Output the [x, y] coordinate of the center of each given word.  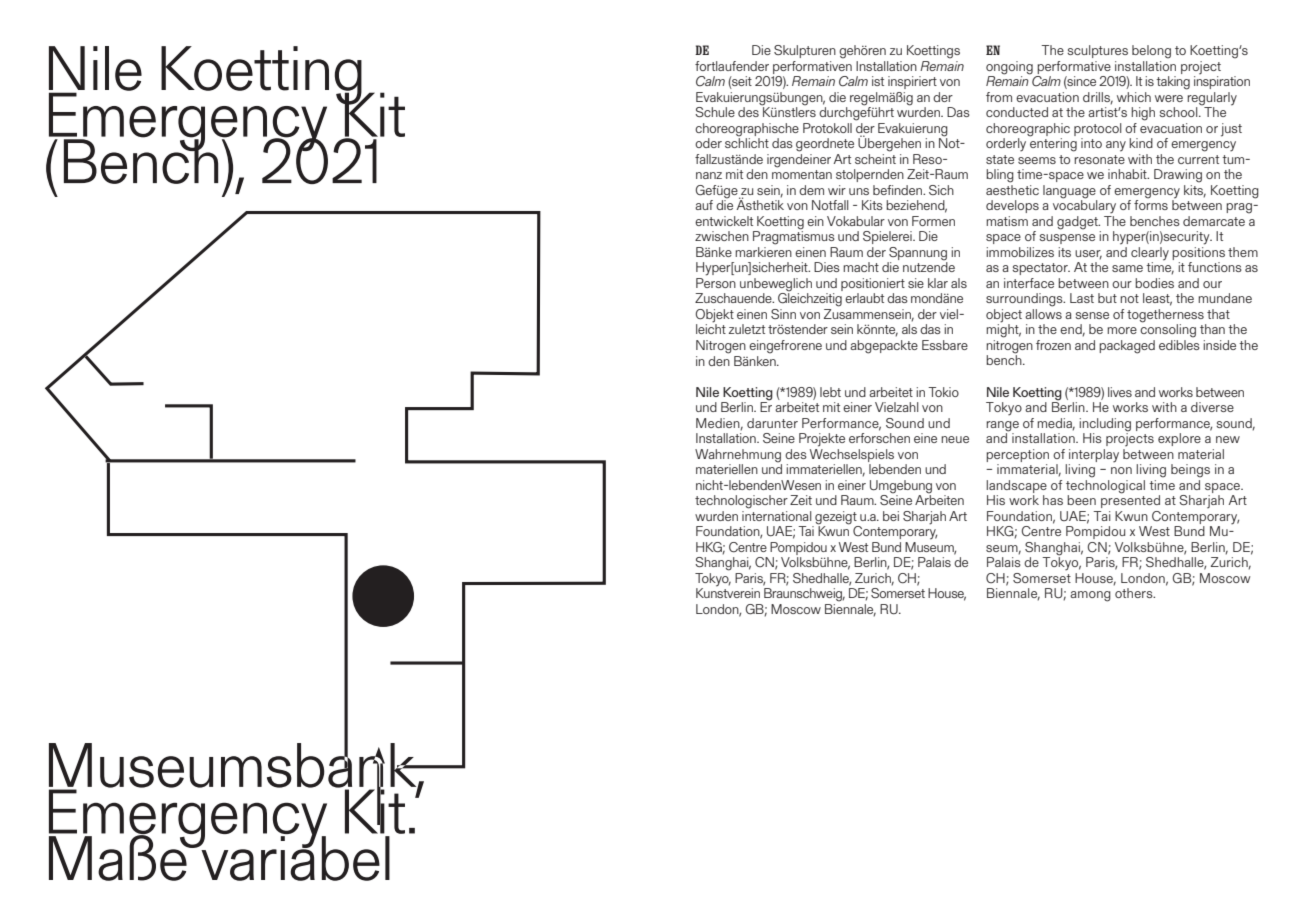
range [1002, 426]
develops [1012, 206]
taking [1173, 83]
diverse [1212, 407]
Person [716, 283]
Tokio [943, 392]
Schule [715, 112]
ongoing [1009, 68]
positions [1198, 253]
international [777, 514]
